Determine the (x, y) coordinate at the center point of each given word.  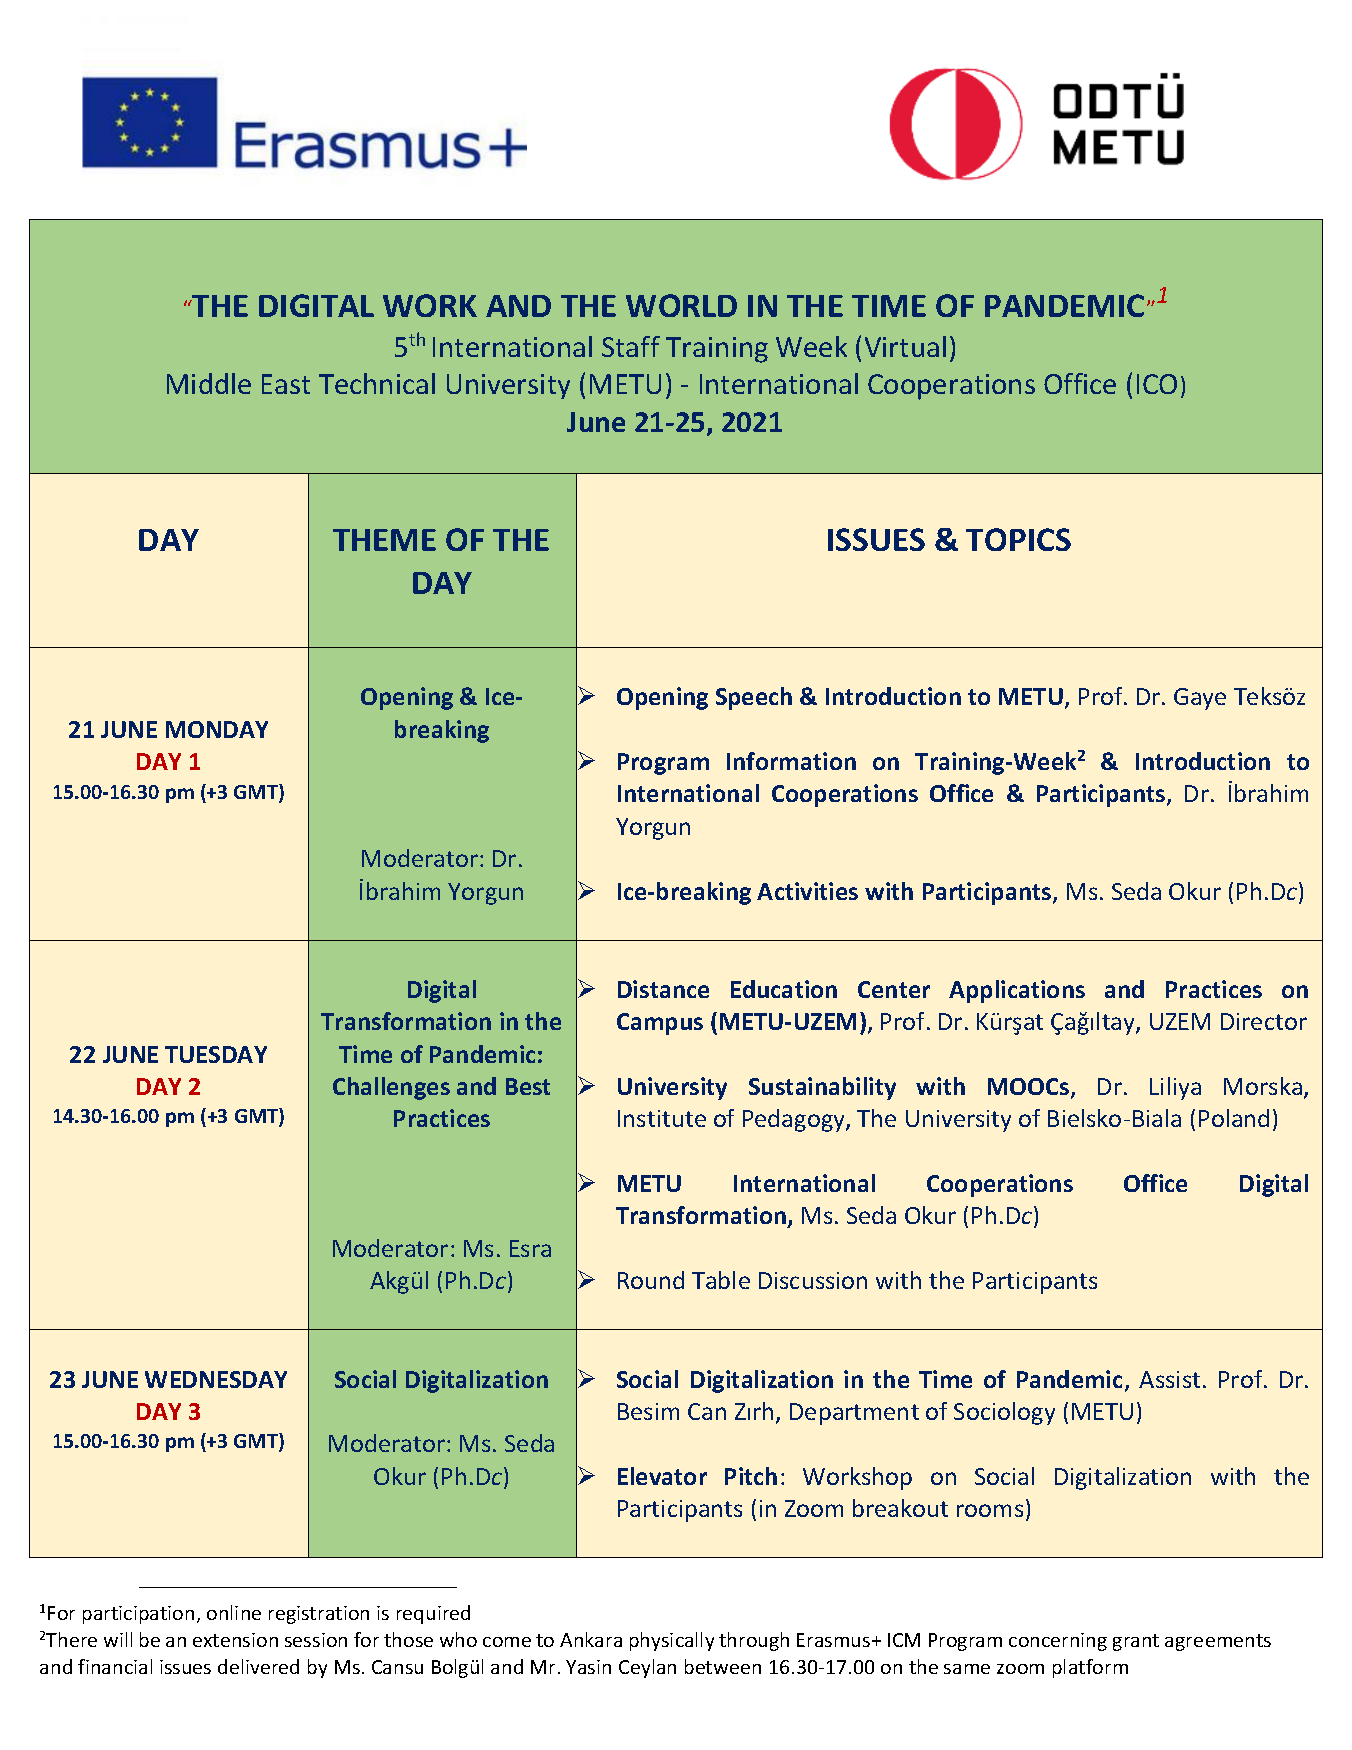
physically (672, 1641)
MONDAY (217, 729)
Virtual (905, 346)
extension (235, 1640)
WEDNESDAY (216, 1379)
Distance (663, 989)
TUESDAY (216, 1054)
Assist (1169, 1379)
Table (721, 1280)
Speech (754, 698)
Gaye (1200, 699)
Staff (631, 346)
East (286, 384)
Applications (1017, 991)
